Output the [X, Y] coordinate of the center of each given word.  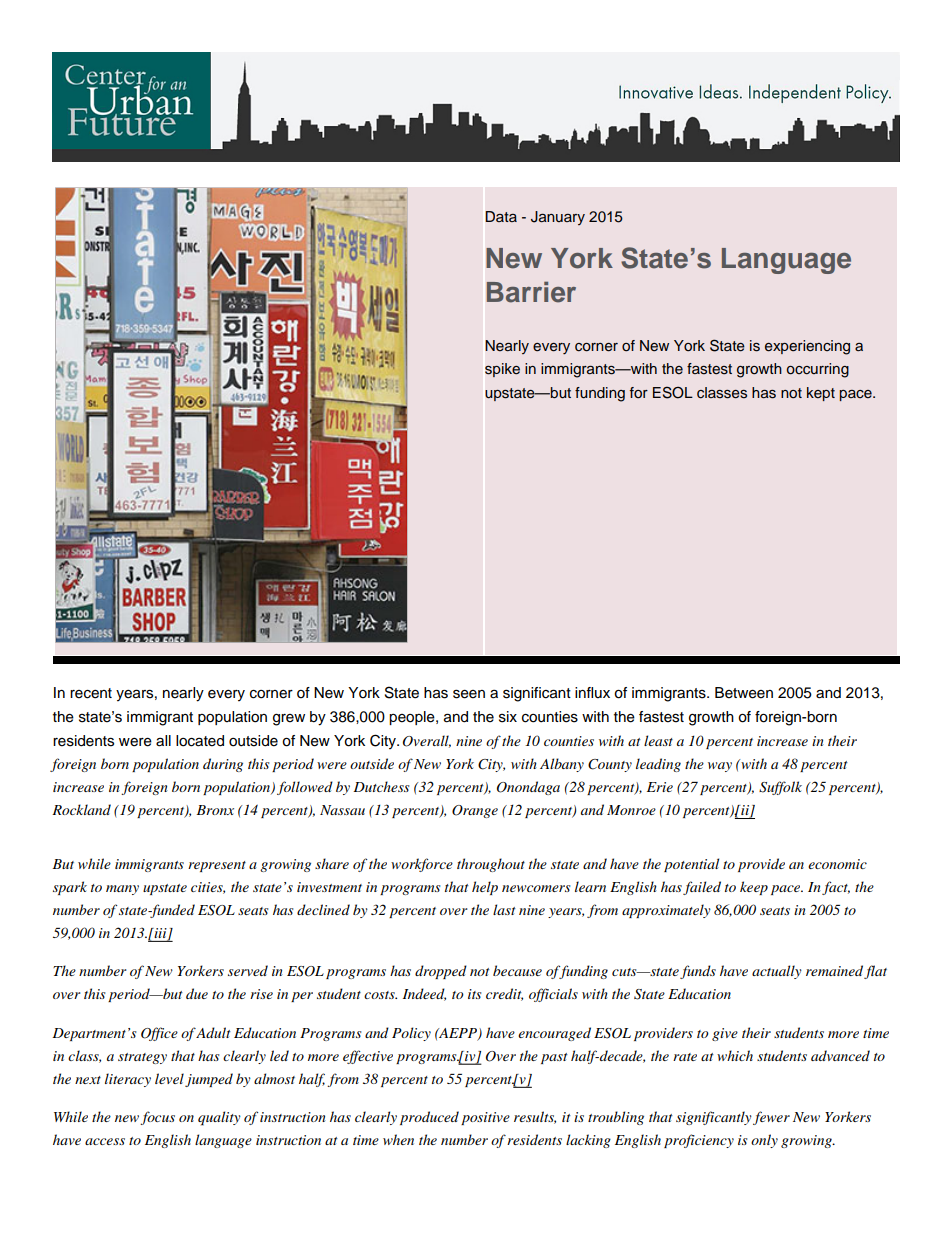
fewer [771, 1118]
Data [501, 216]
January [558, 218]
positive [485, 1118]
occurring [818, 370]
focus [157, 1118]
